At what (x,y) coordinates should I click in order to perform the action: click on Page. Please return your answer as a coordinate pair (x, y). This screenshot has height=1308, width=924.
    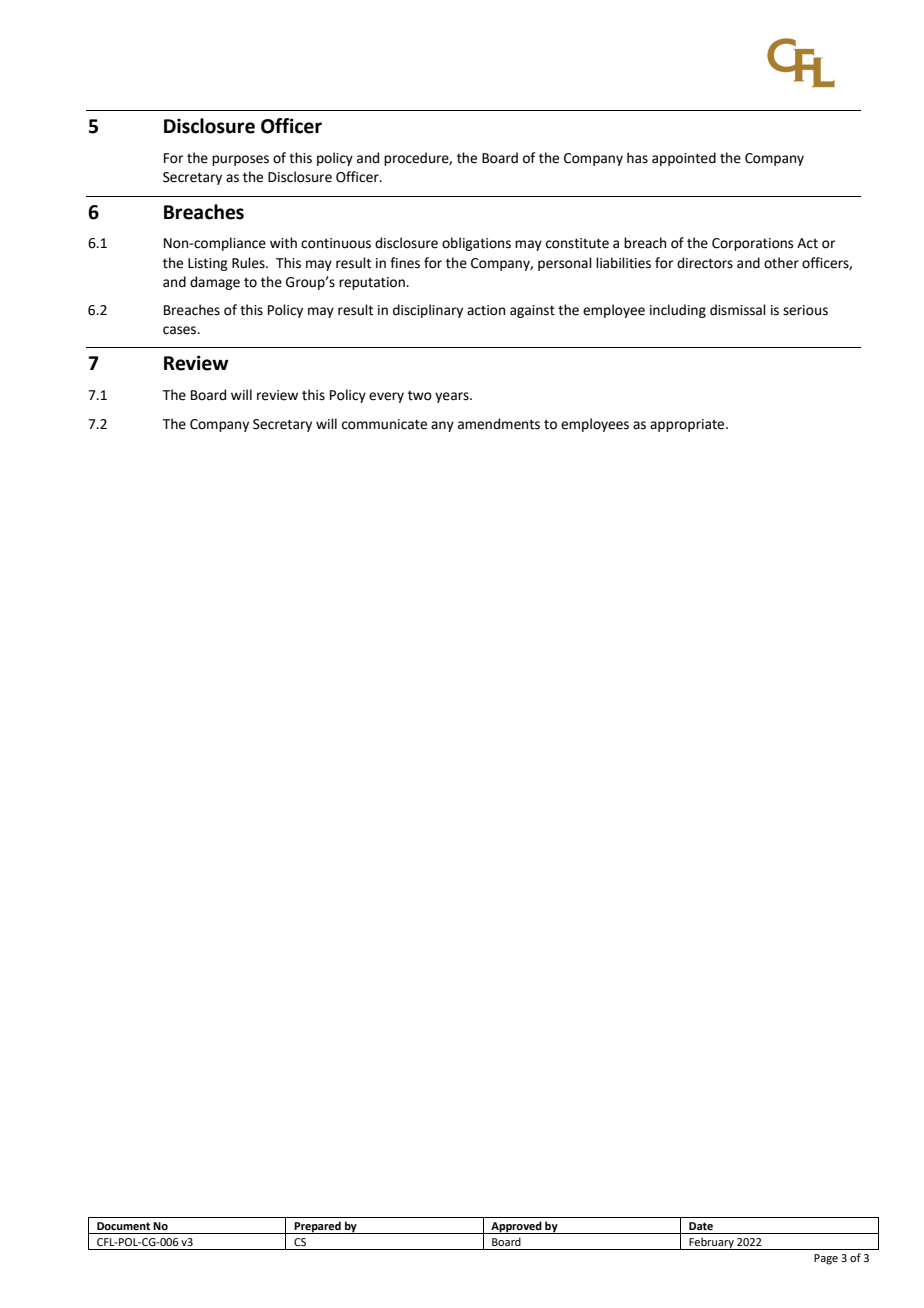
    Looking at the image, I should click on (826, 1259).
